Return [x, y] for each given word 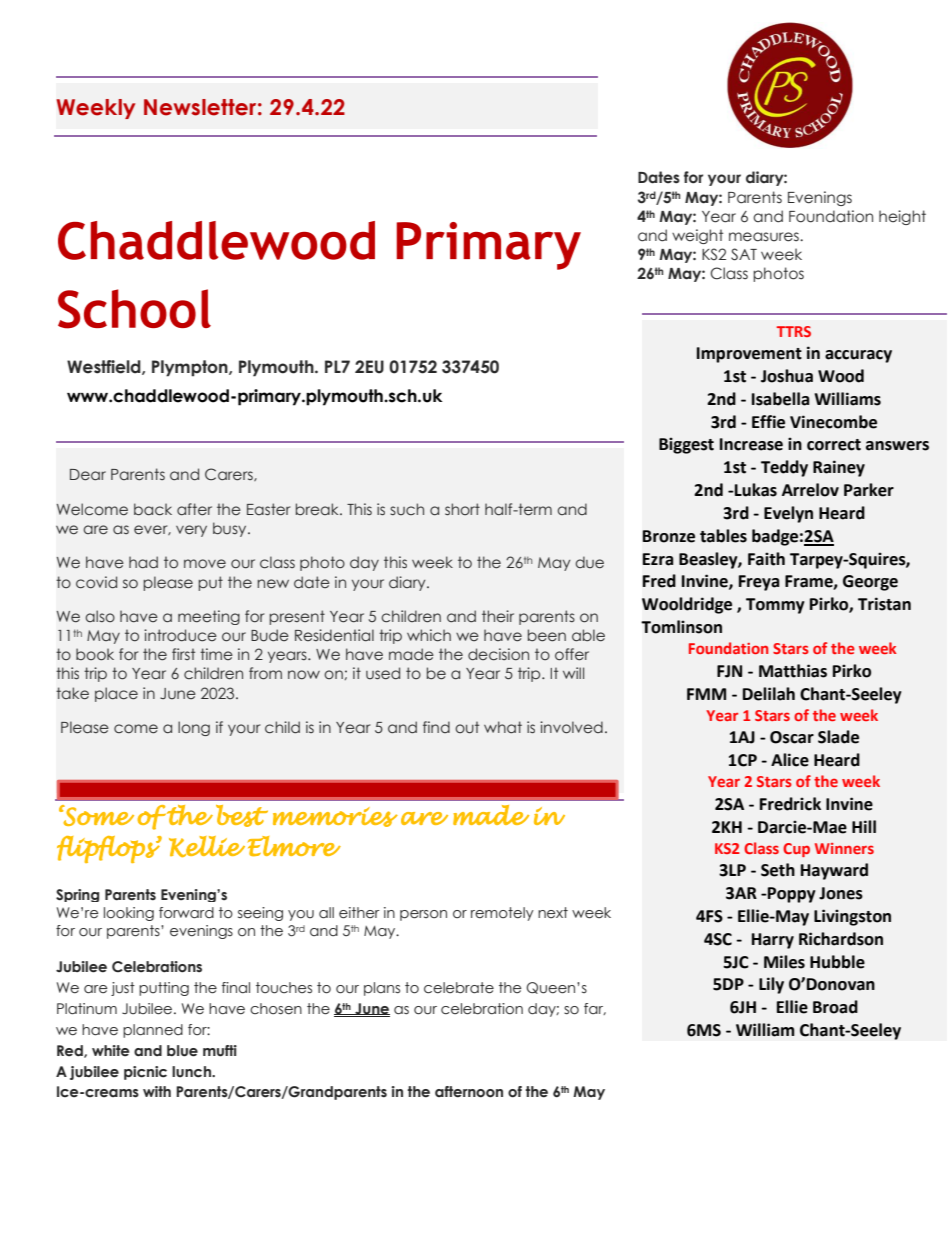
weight [697, 236]
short [462, 509]
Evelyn [788, 514]
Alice [790, 760]
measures [765, 237]
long [194, 728]
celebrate [459, 988]
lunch [192, 1072]
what [503, 727]
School [134, 309]
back [153, 509]
